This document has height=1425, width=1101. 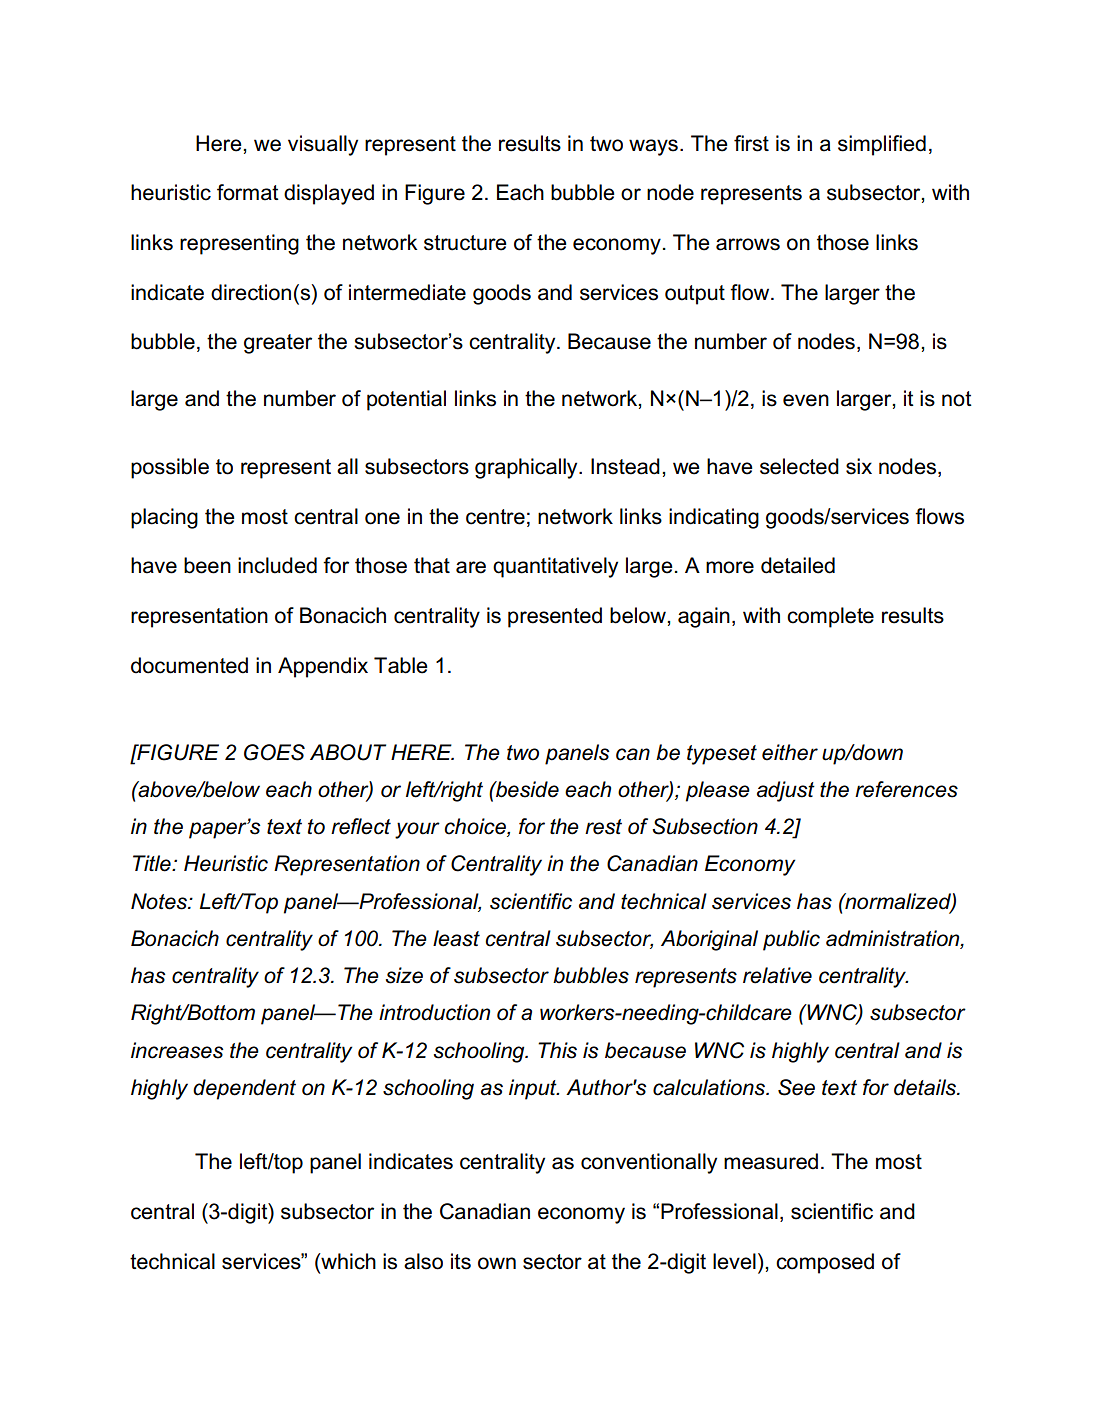 What do you see at coordinates (347, 1261) in the document?
I see `which` at bounding box center [347, 1261].
